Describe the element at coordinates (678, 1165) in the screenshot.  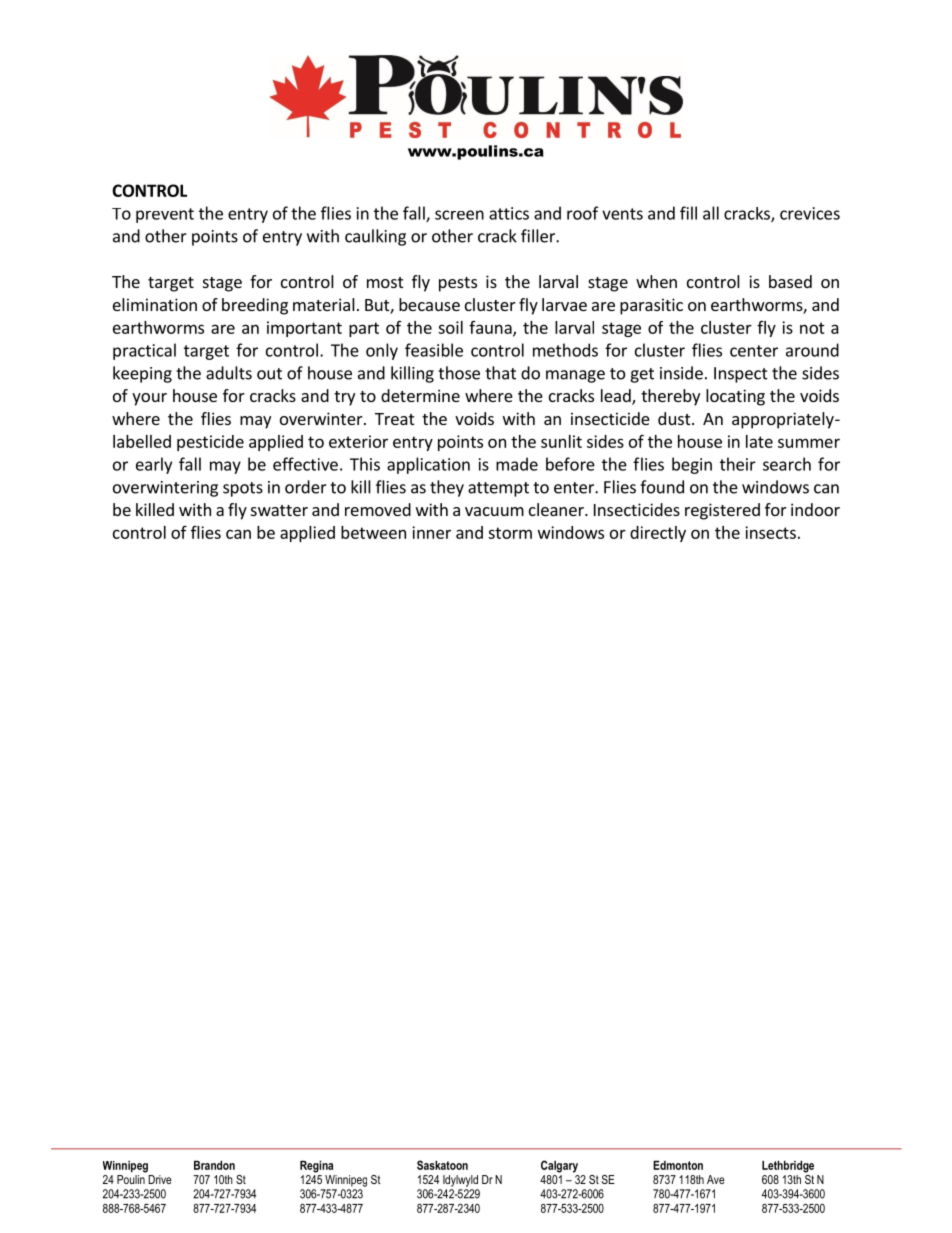
I see `Edmonton` at that location.
